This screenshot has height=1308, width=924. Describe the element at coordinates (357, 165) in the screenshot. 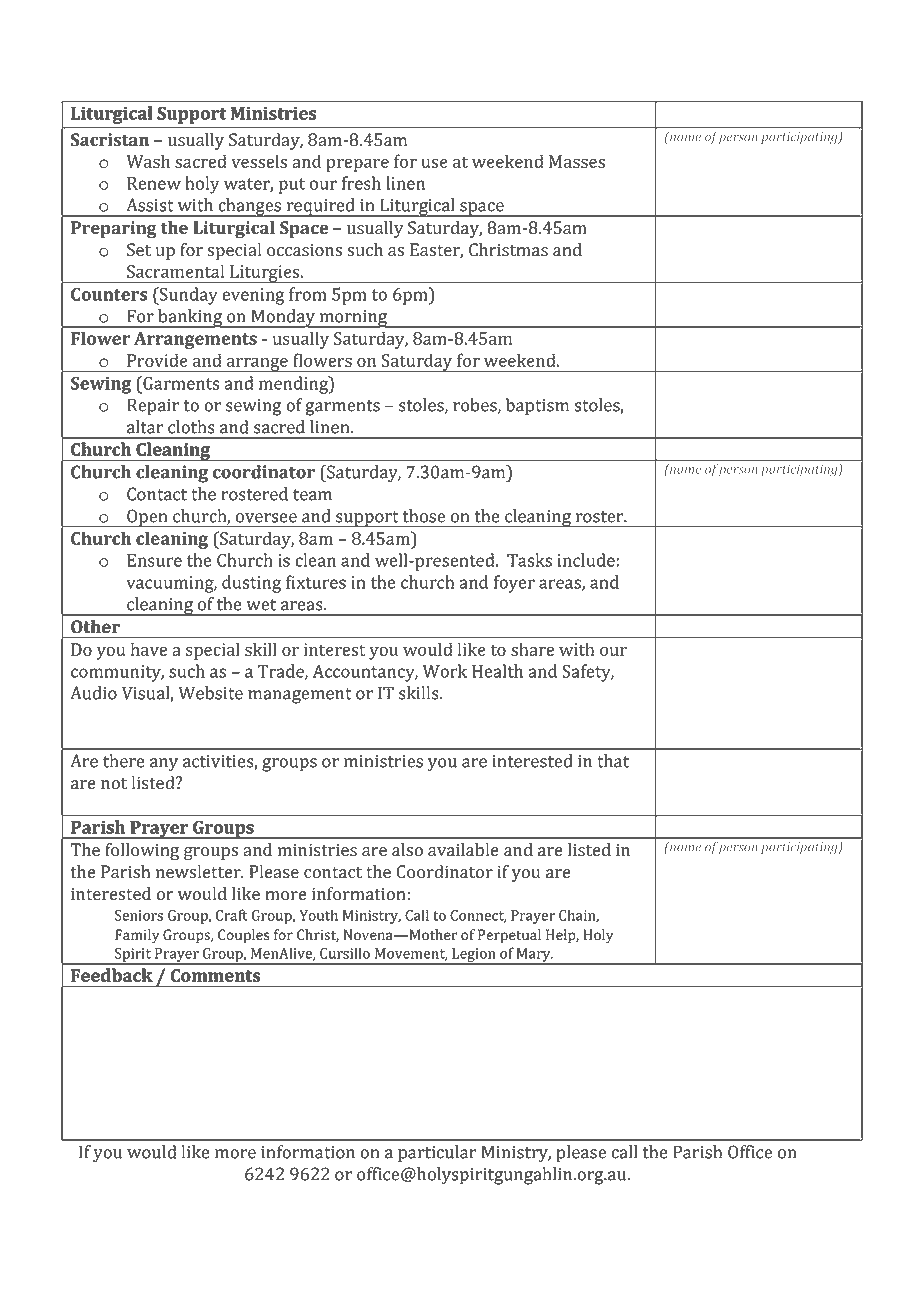

I see `prepare` at that location.
